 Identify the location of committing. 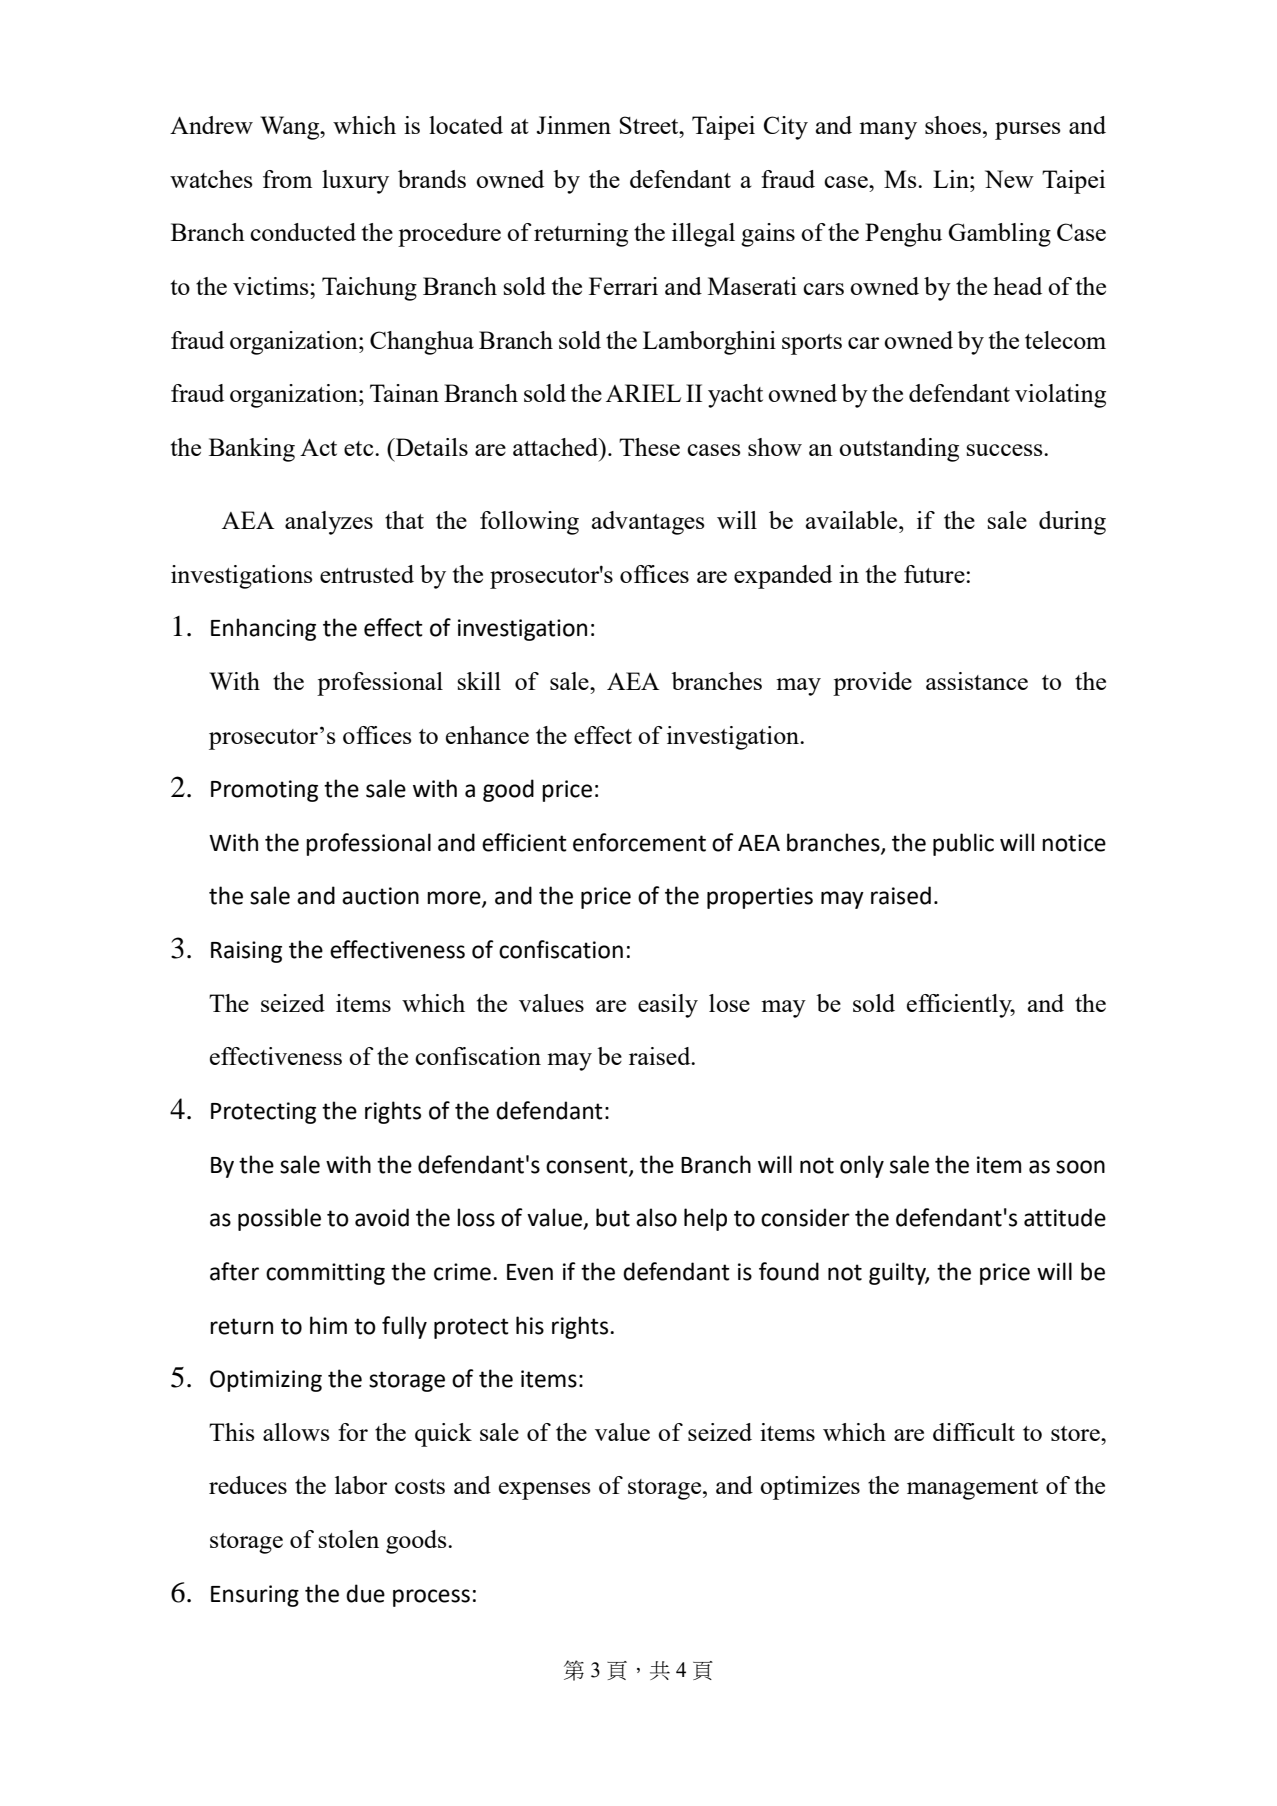
(325, 1274).
